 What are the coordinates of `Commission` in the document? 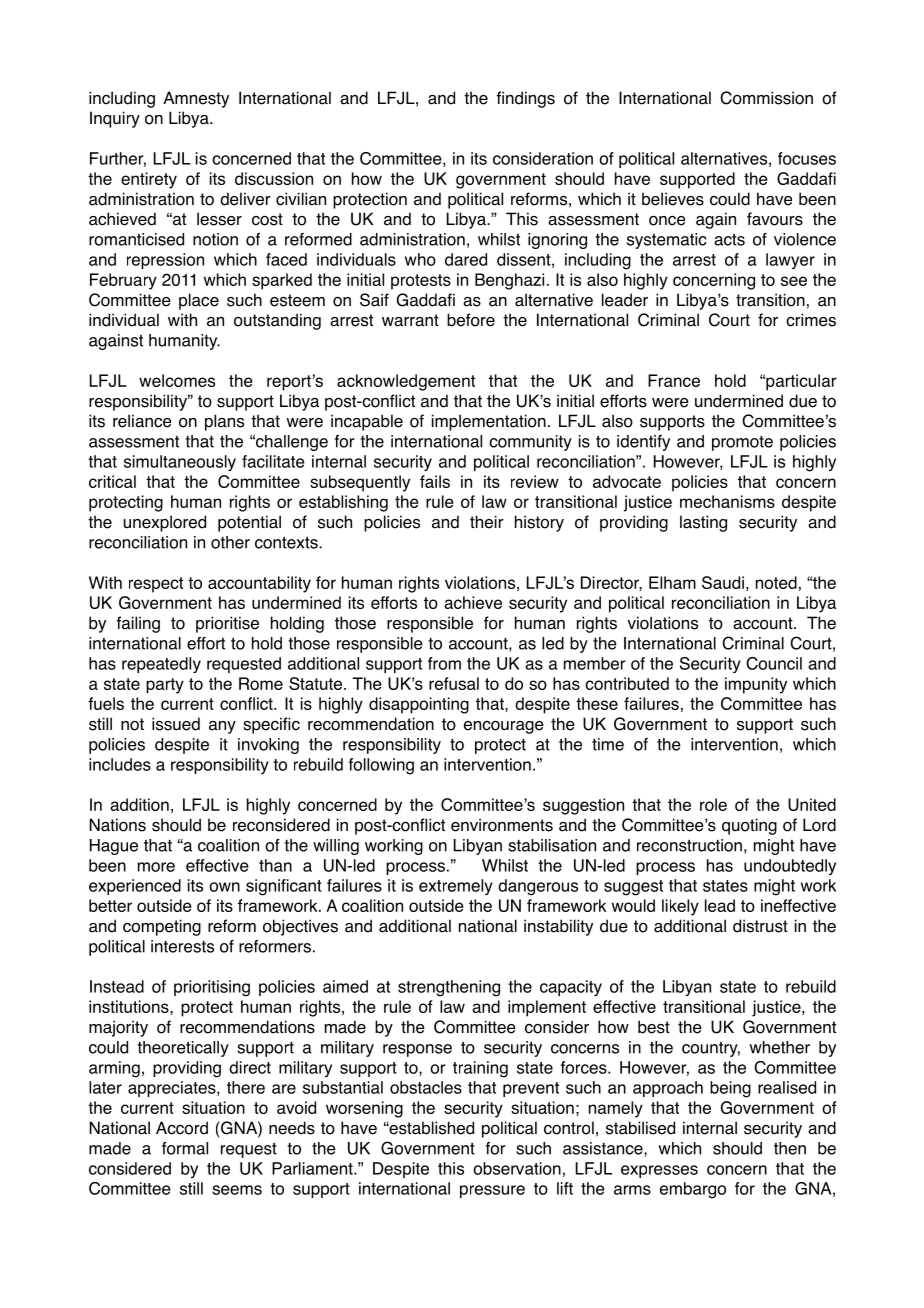 It's located at (766, 98).
